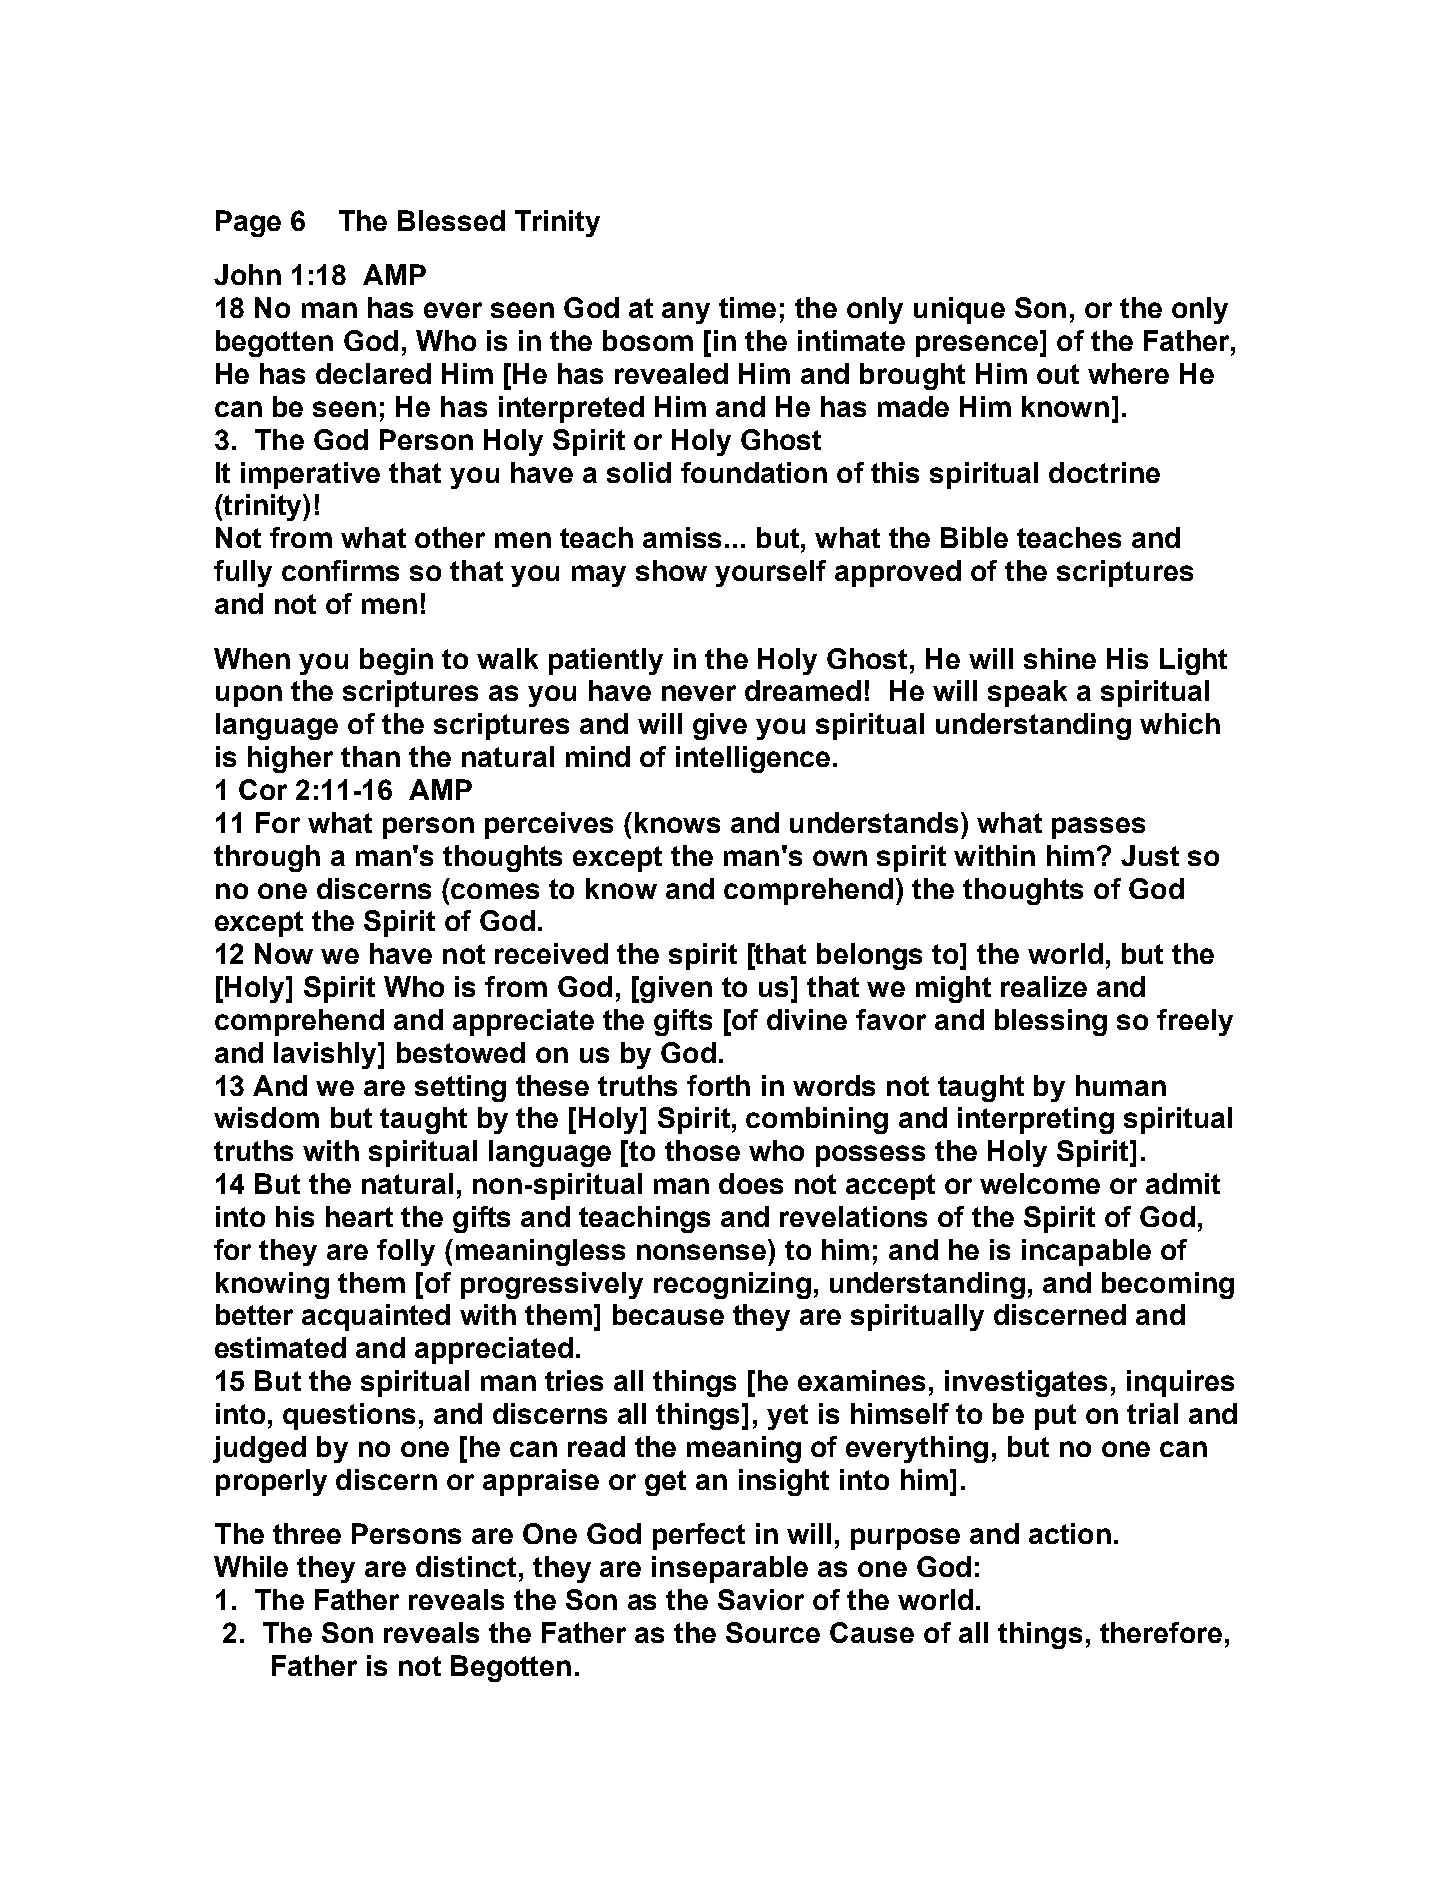 This screenshot has width=1456, height=1885. What do you see at coordinates (370, 756) in the screenshot?
I see `than` at bounding box center [370, 756].
